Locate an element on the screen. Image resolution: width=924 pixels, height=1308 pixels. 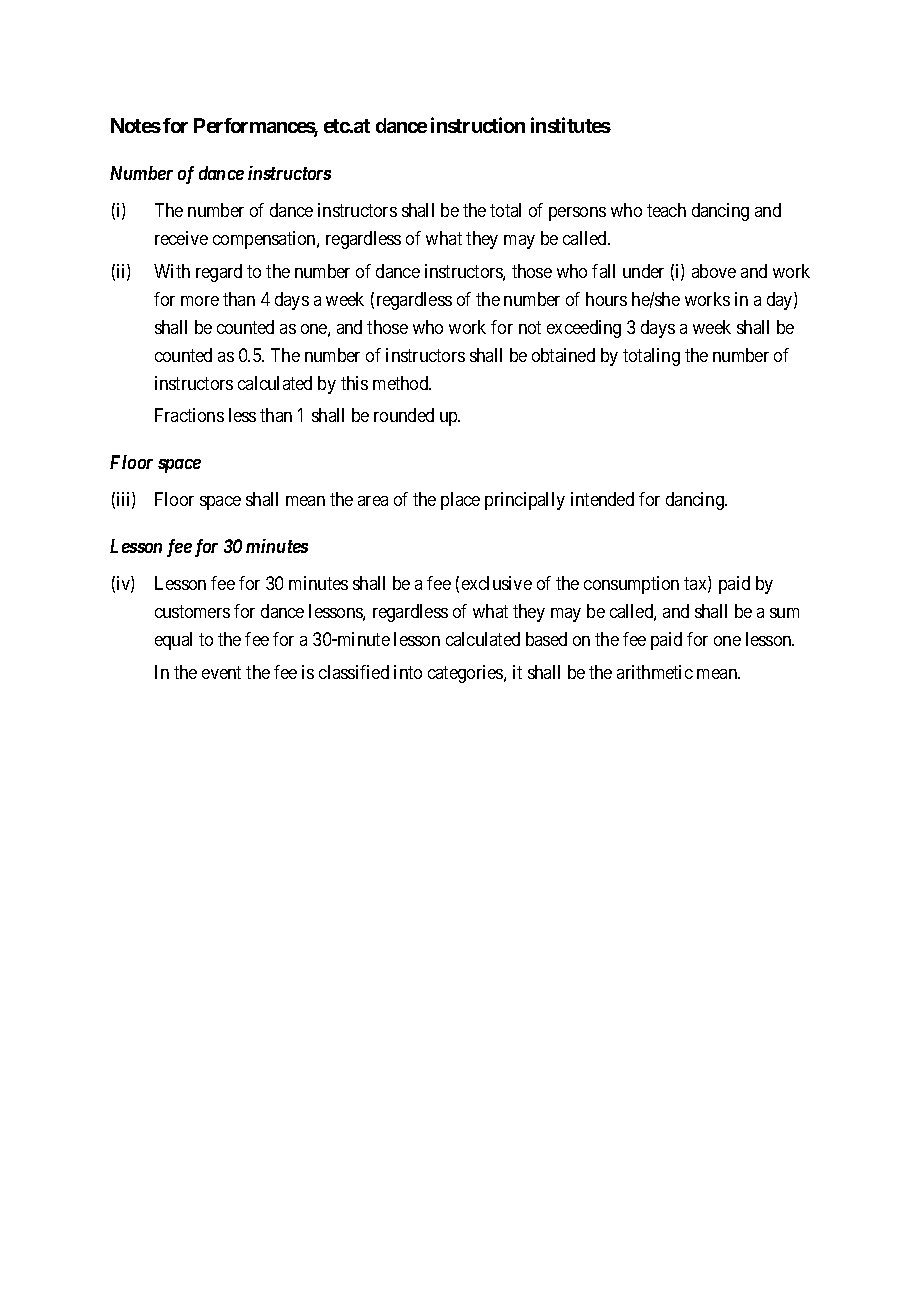
method is located at coordinates (402, 383).
